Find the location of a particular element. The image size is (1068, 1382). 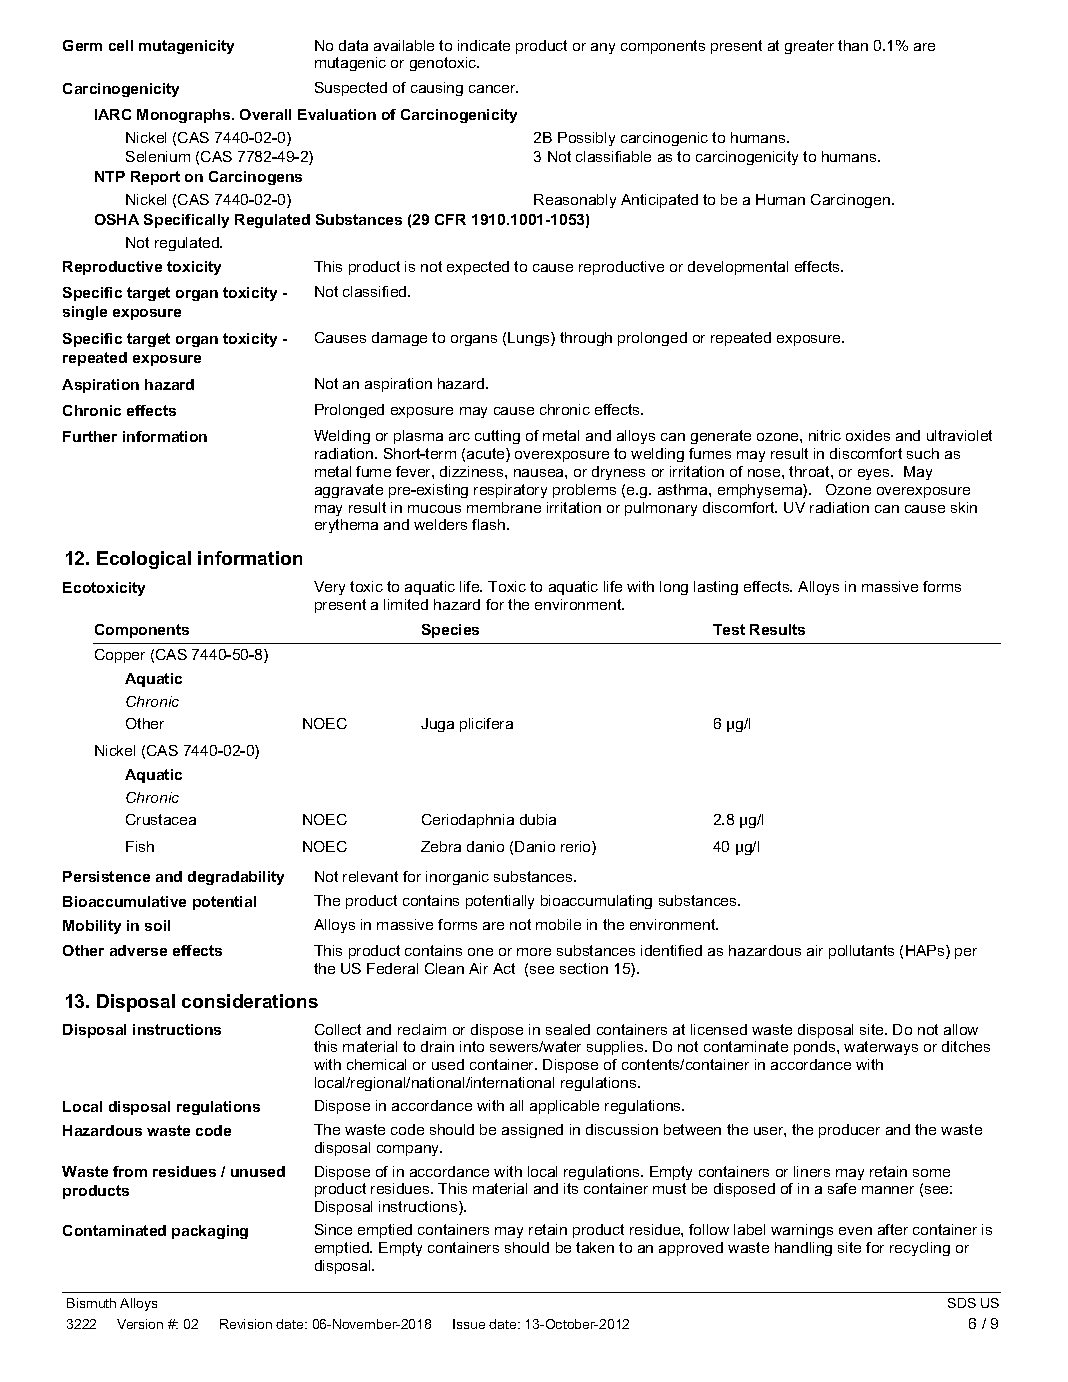

mobile is located at coordinates (558, 924).
